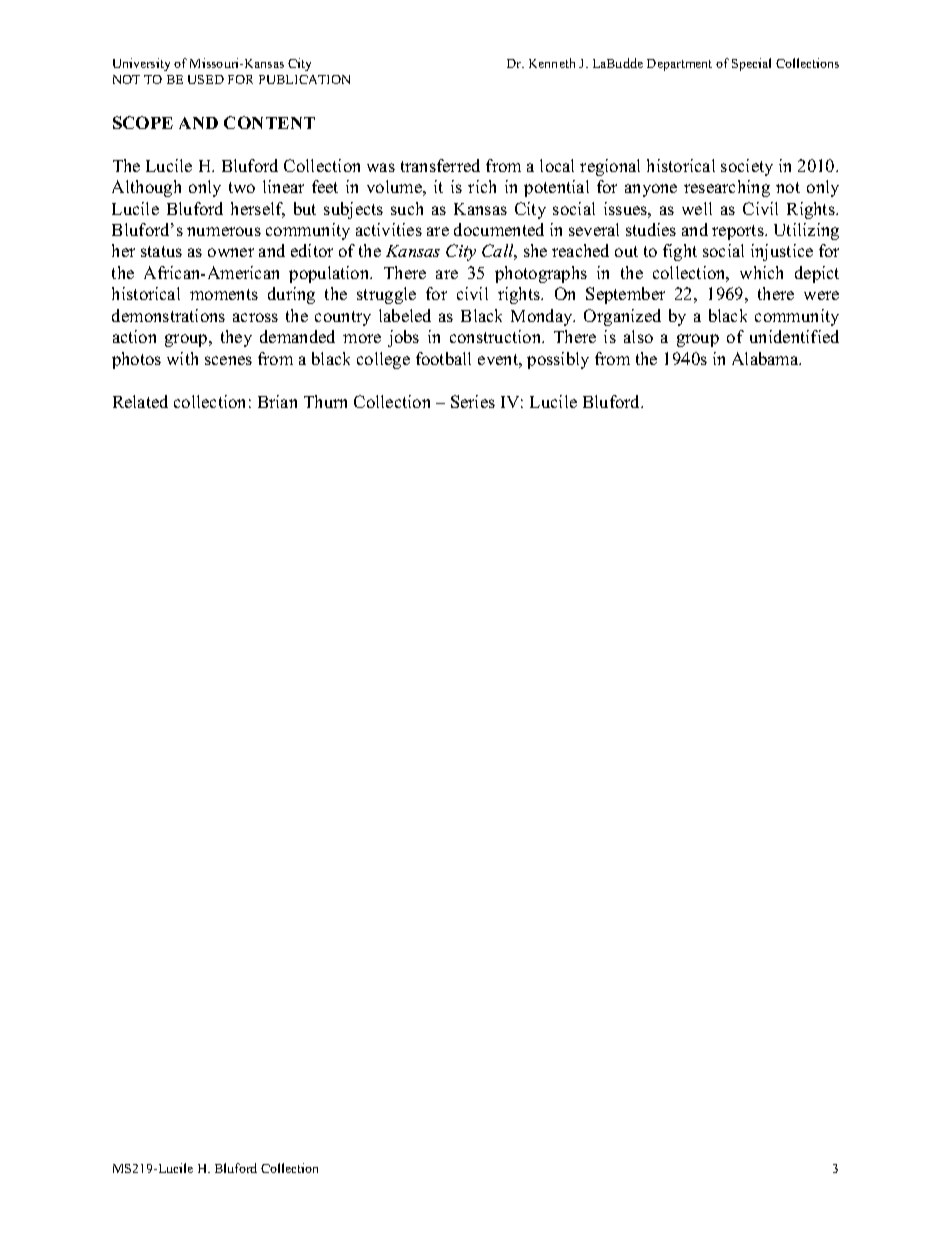 This document has width=952, height=1233. Describe the element at coordinates (206, 79) in the document. I see `USED` at that location.
